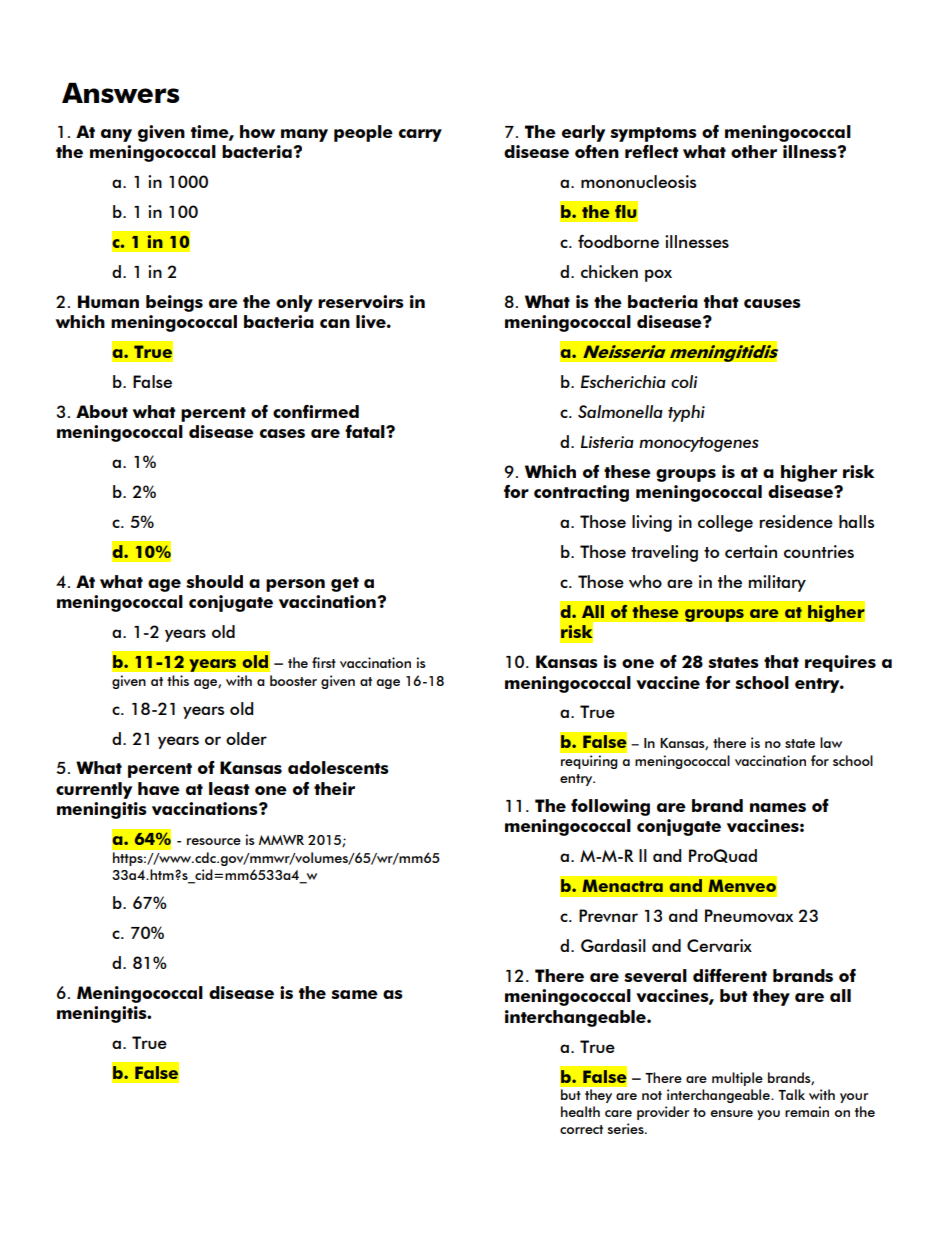  I want to click on other, so click(754, 151).
